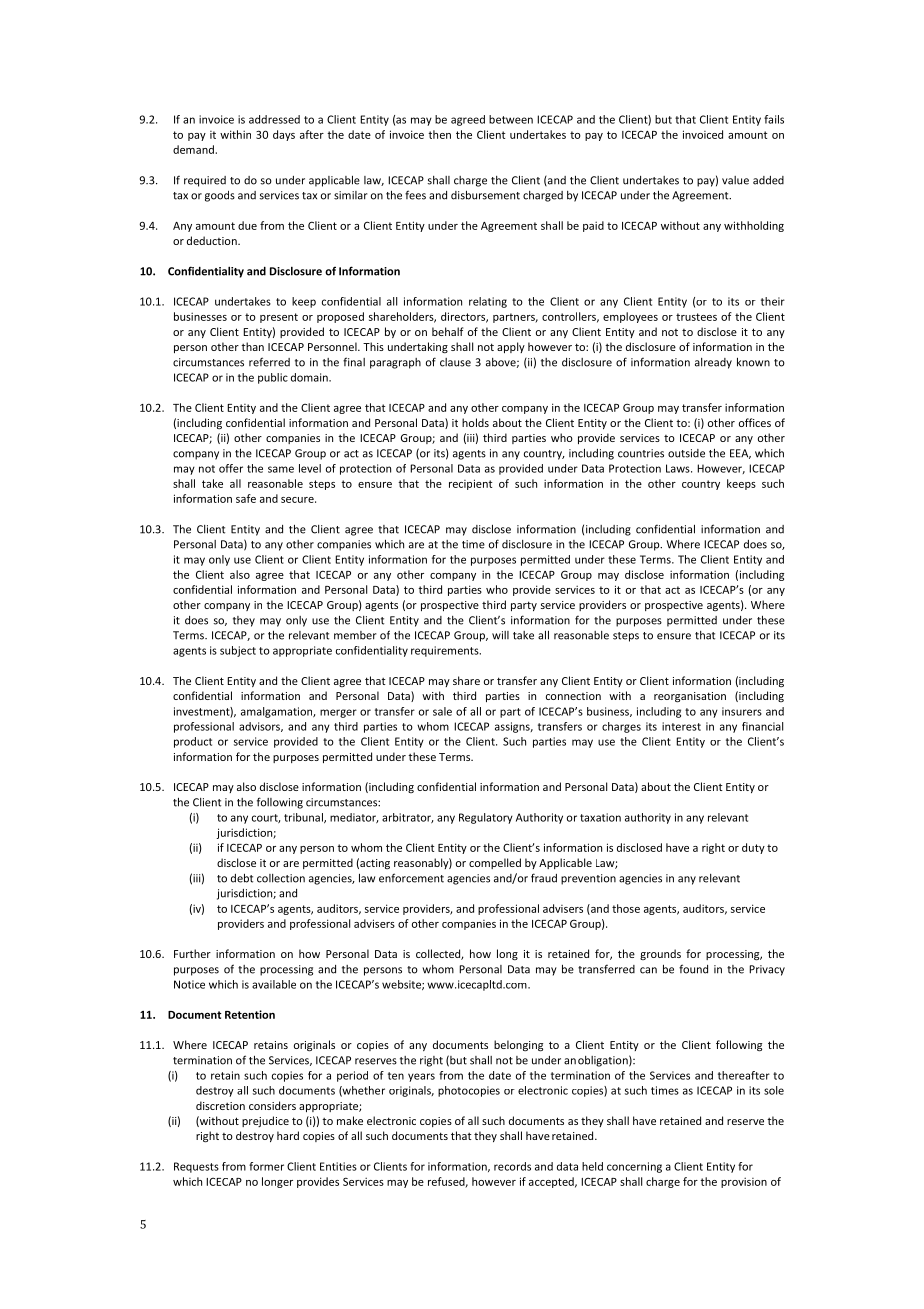 This image has width=924, height=1309. I want to click on reorganisation, so click(690, 697).
